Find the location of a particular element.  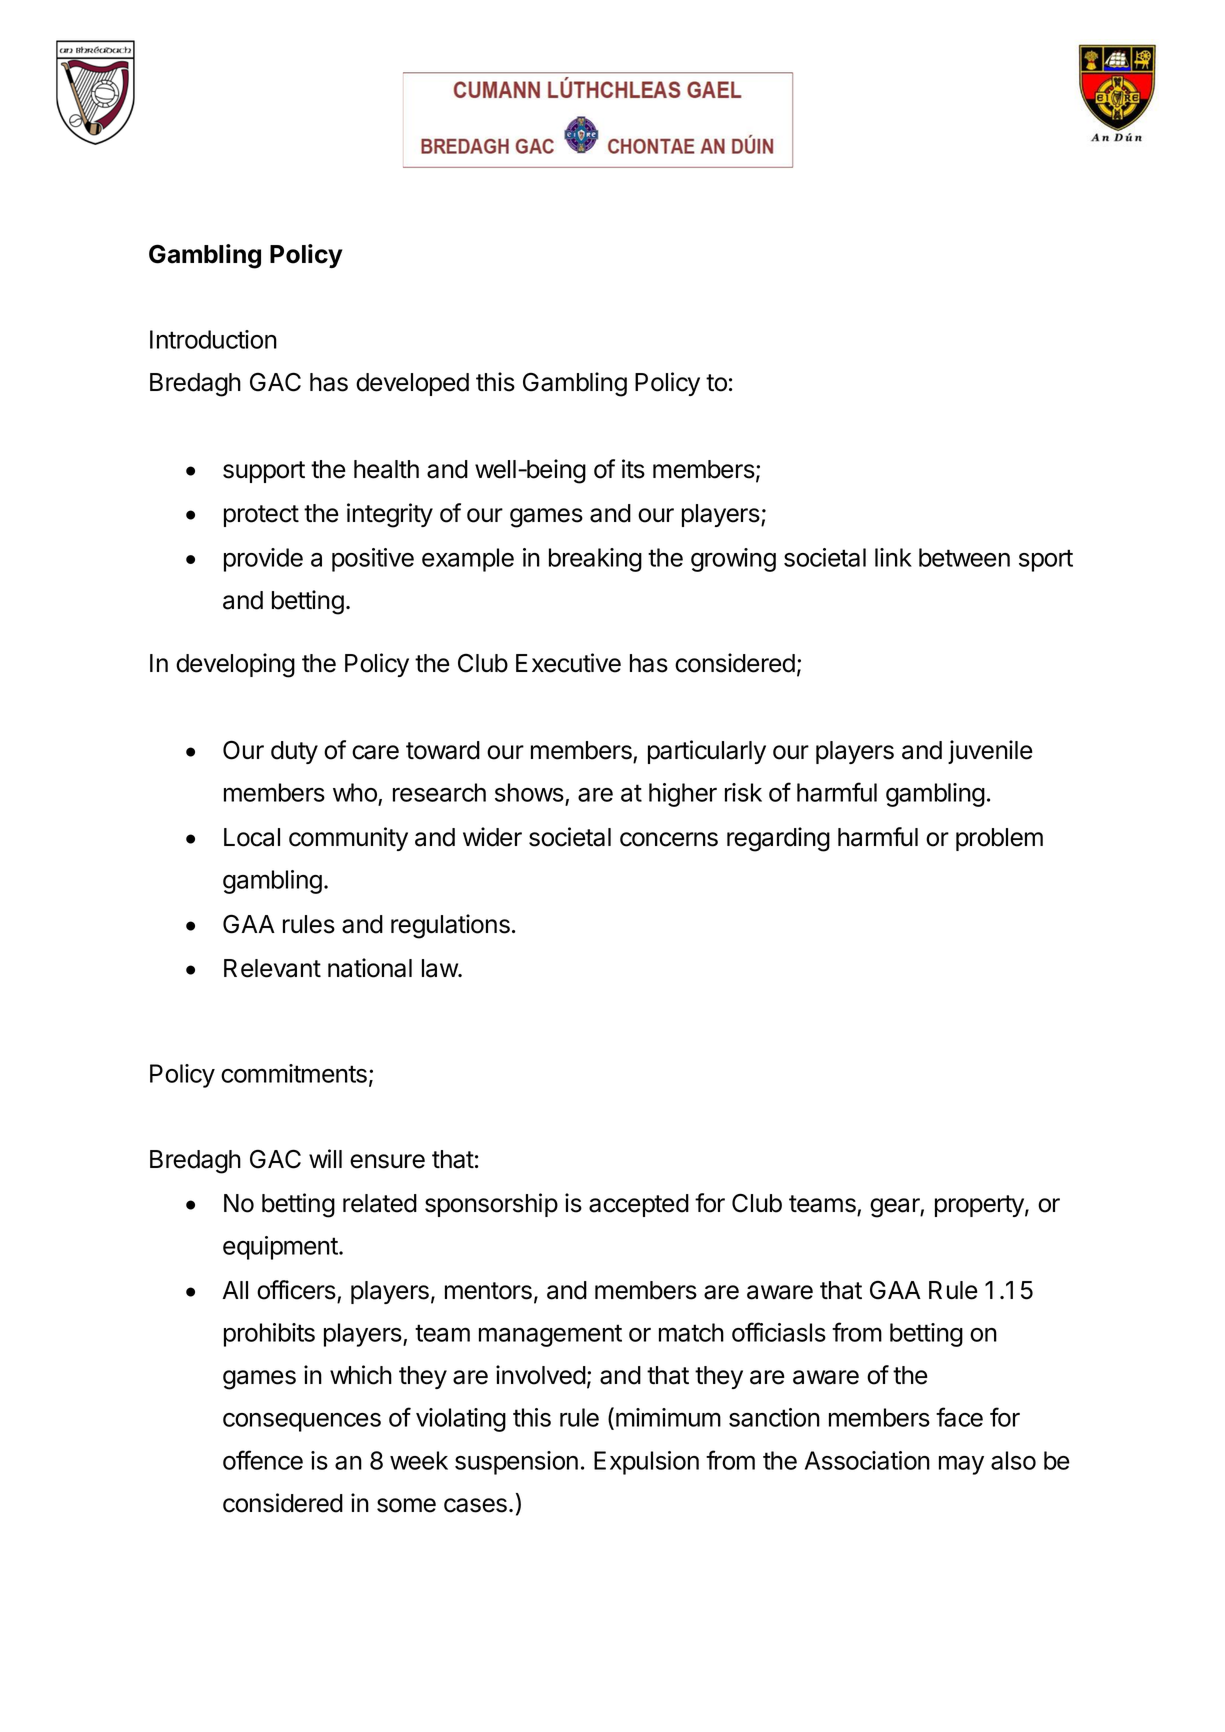

problem is located at coordinates (999, 839).
